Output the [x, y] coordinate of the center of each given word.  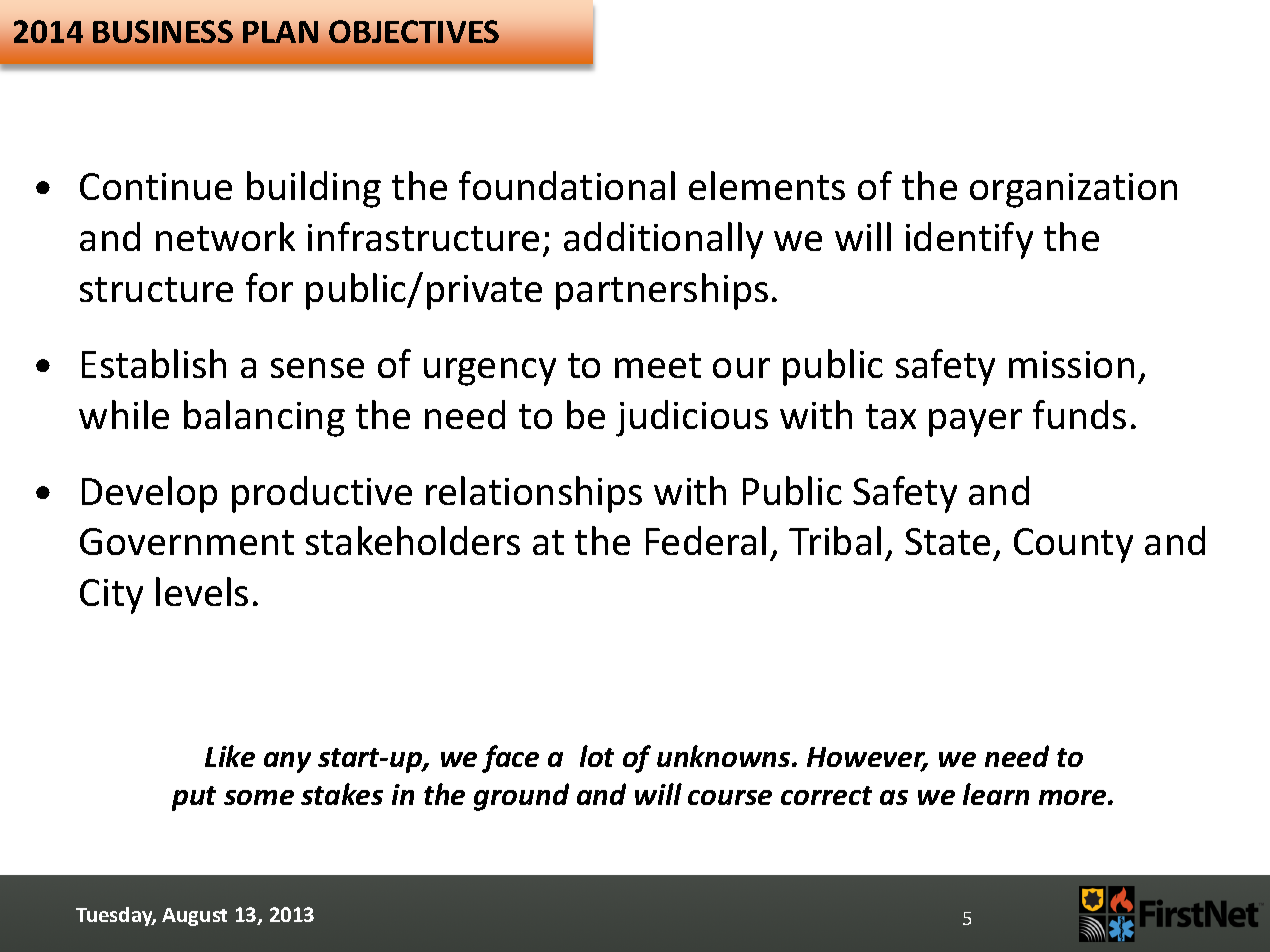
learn [996, 794]
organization [1073, 190]
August [194, 917]
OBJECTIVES [414, 31]
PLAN [280, 32]
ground [521, 797]
